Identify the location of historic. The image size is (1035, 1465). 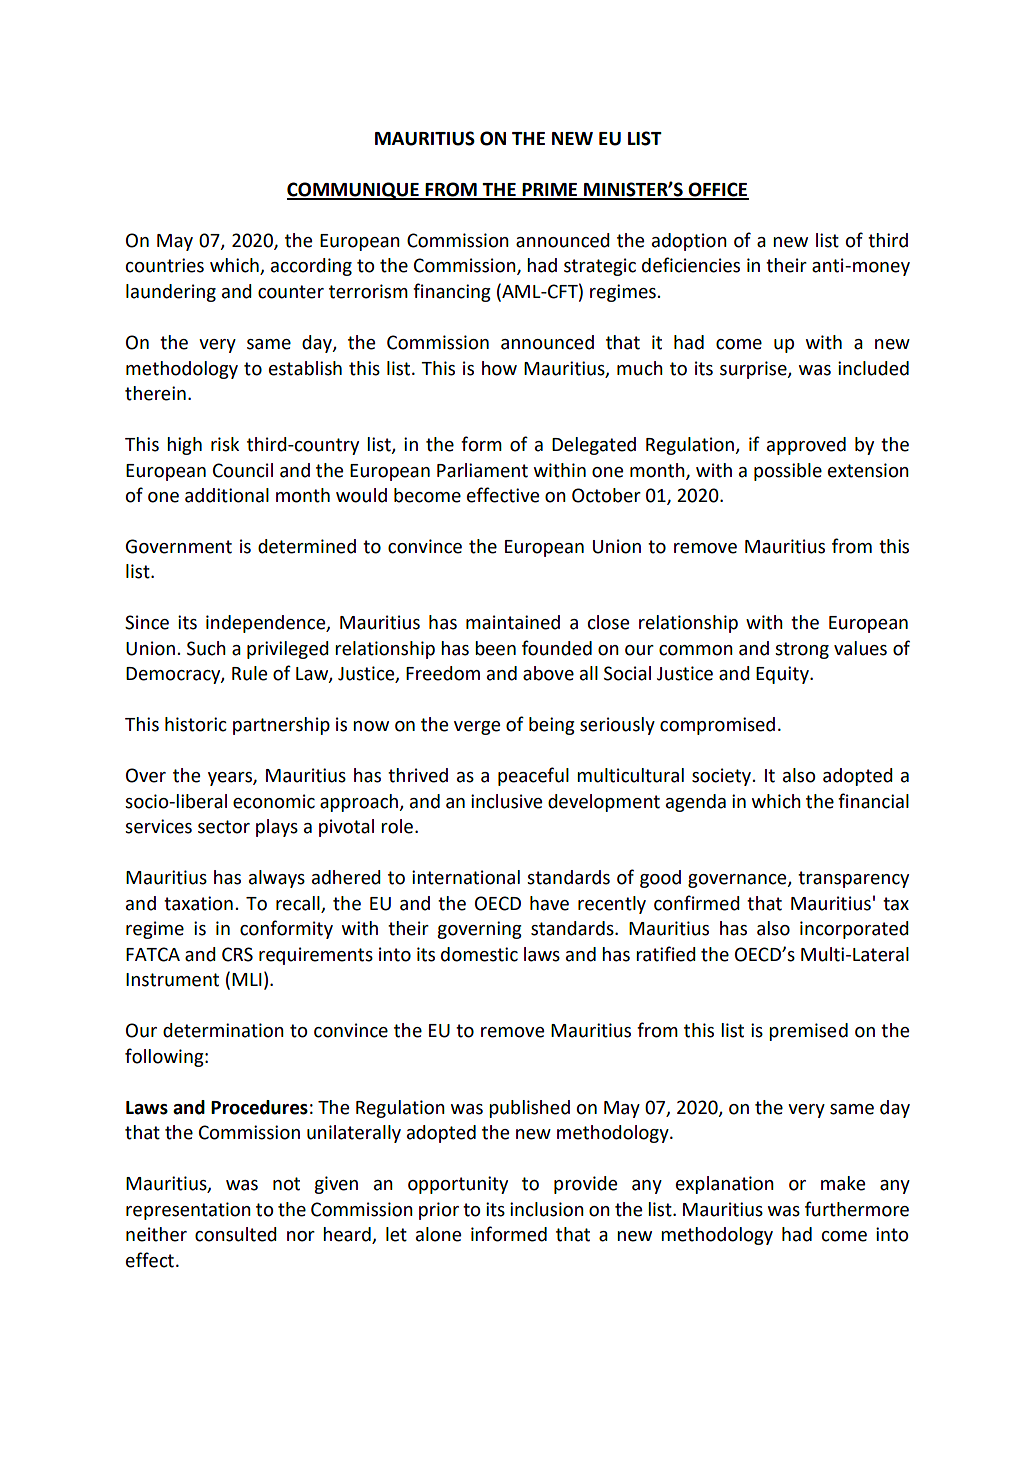
(196, 724).
